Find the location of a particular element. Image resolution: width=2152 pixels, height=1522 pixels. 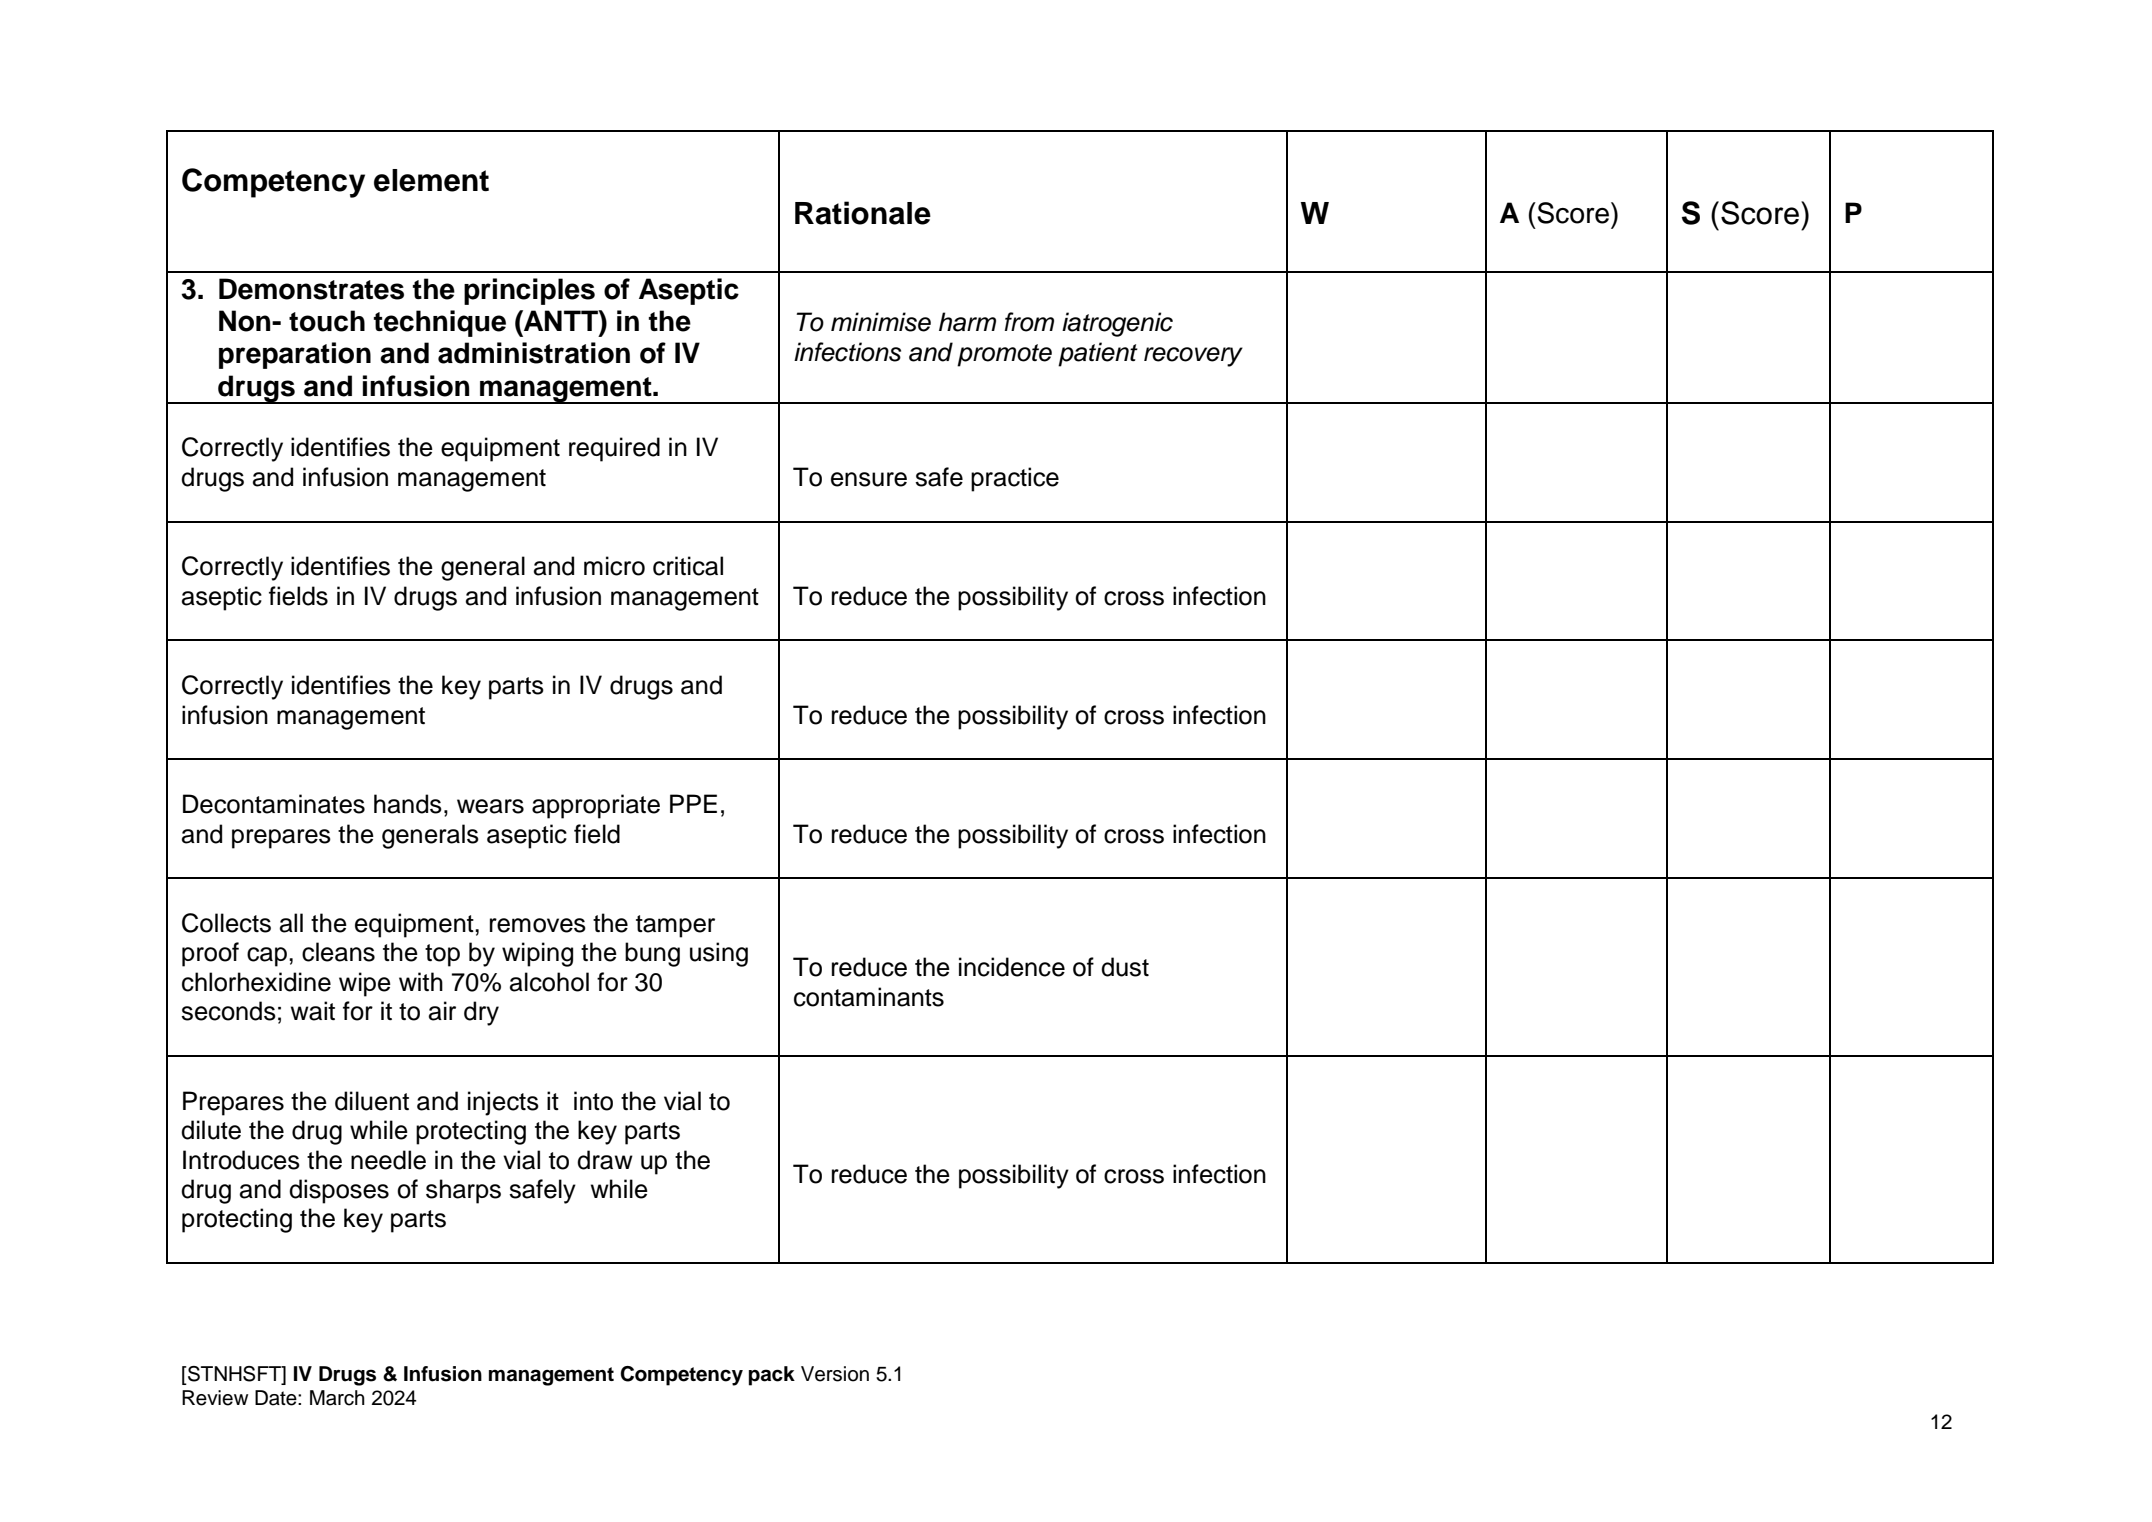

Rationale is located at coordinates (863, 213).
